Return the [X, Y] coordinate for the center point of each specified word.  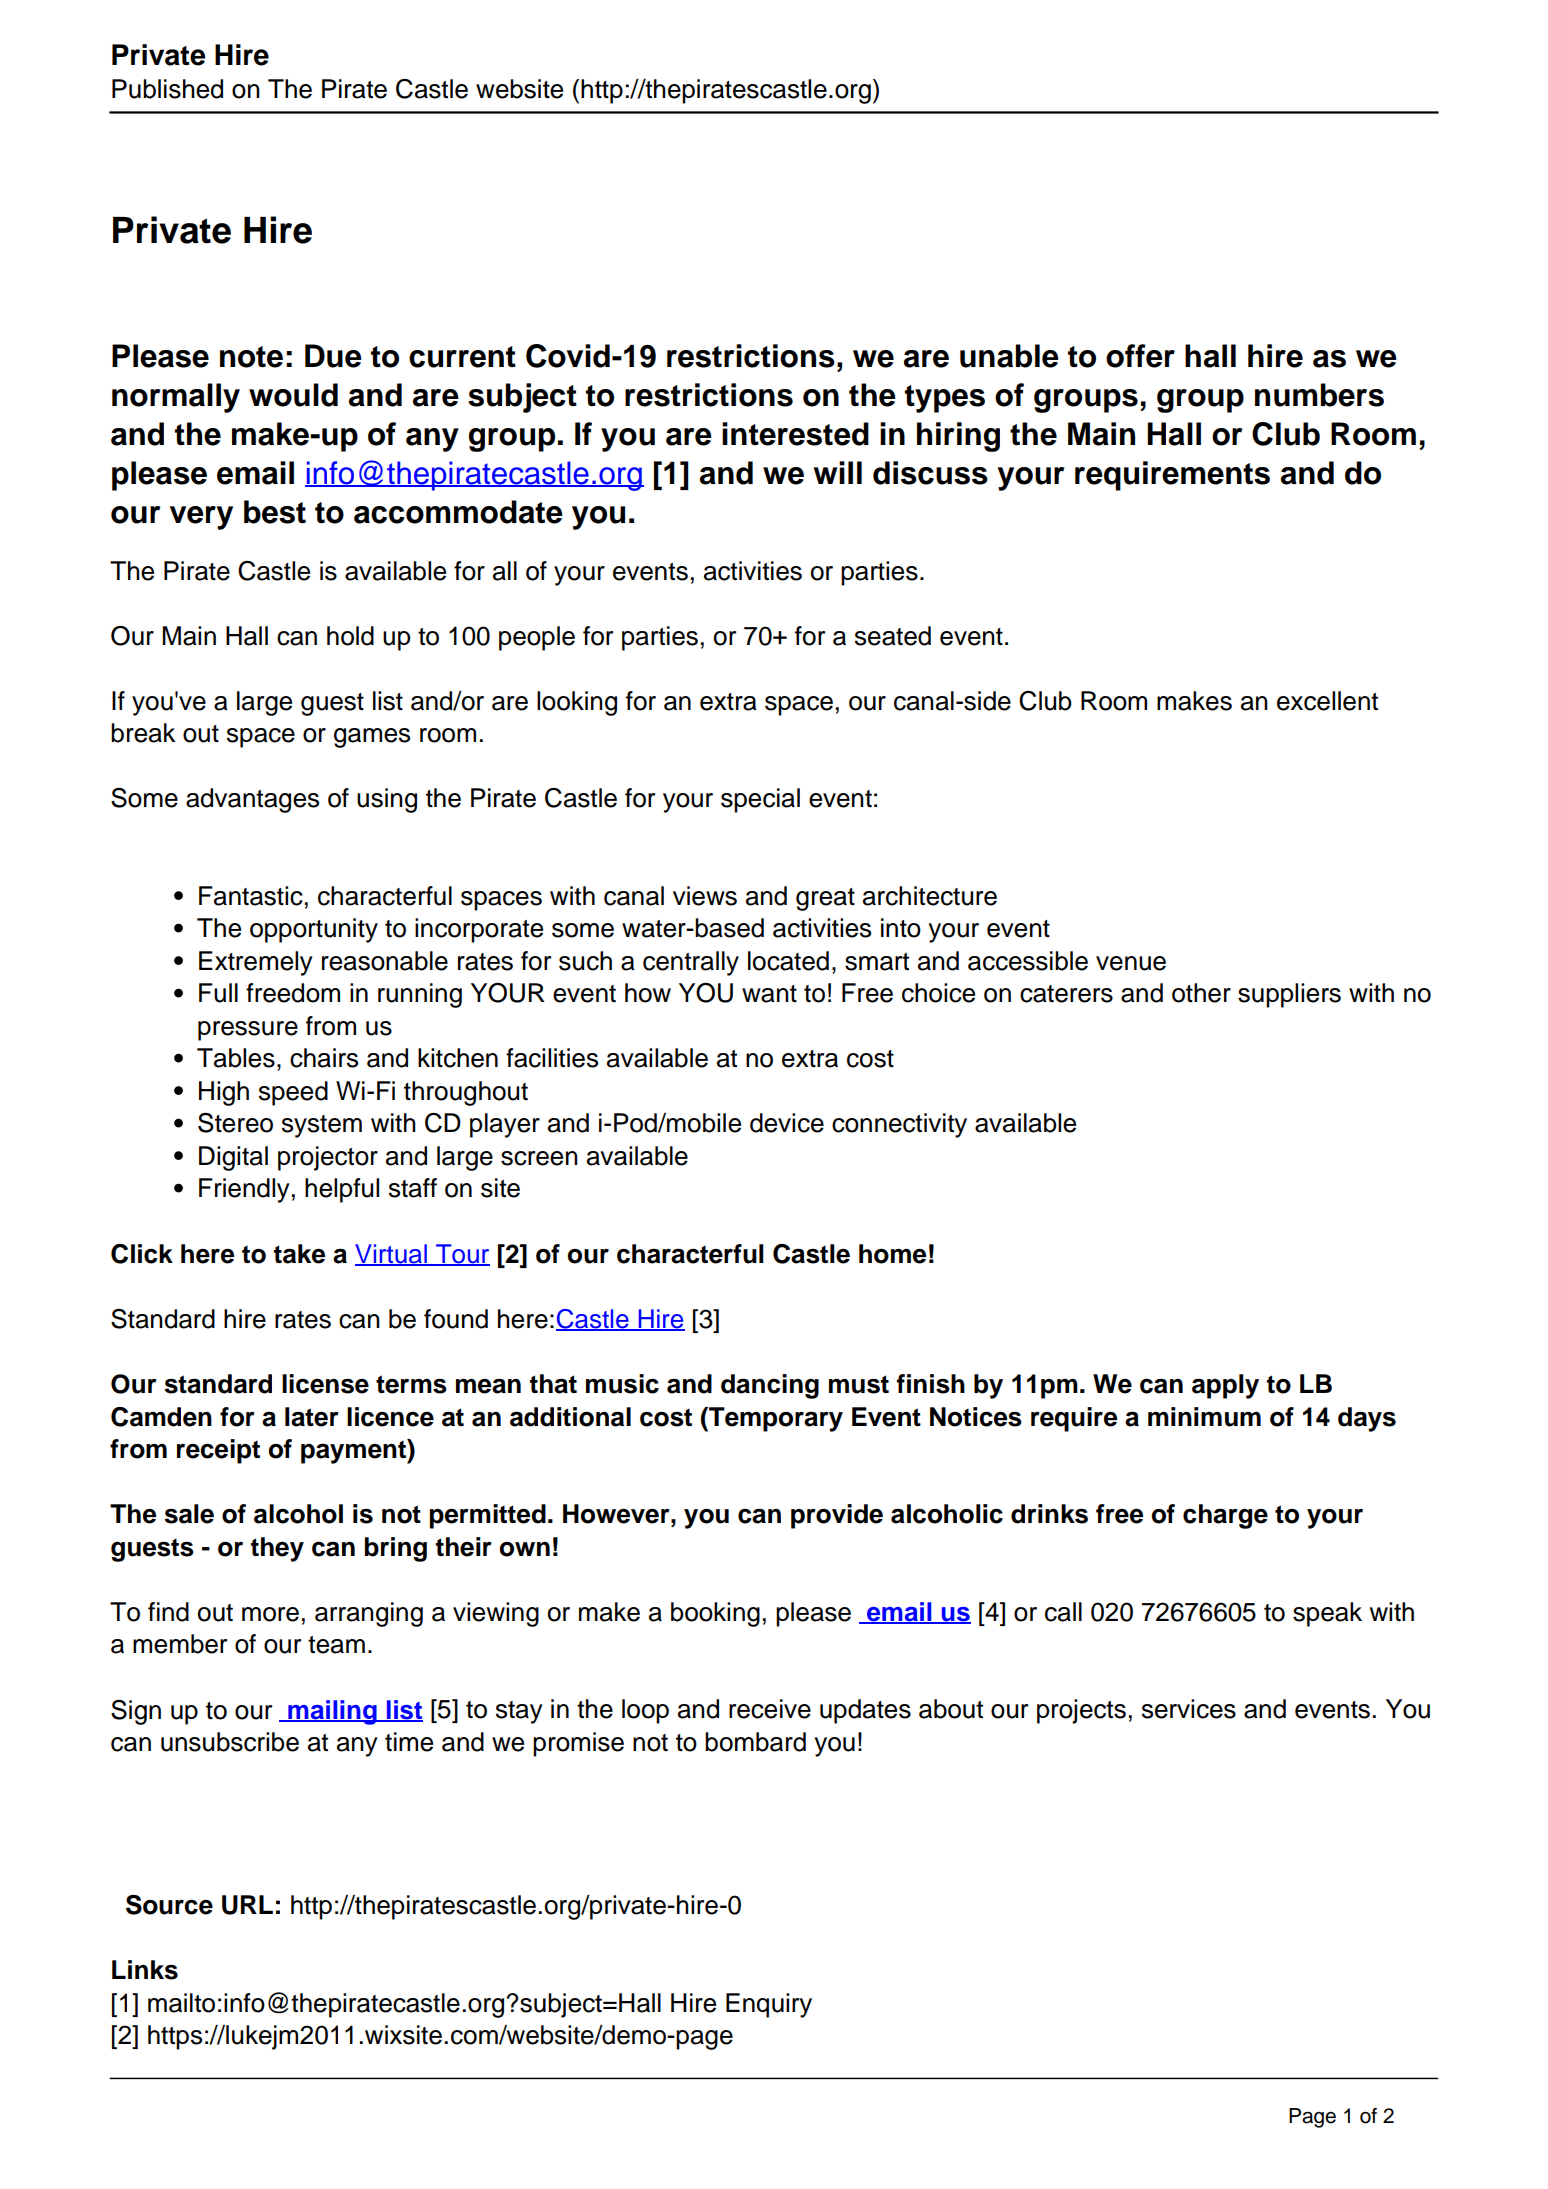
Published [167, 89]
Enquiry [769, 2005]
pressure [248, 1031]
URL [247, 1905]
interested [795, 434]
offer [1140, 356]
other [1201, 993]
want [769, 994]
